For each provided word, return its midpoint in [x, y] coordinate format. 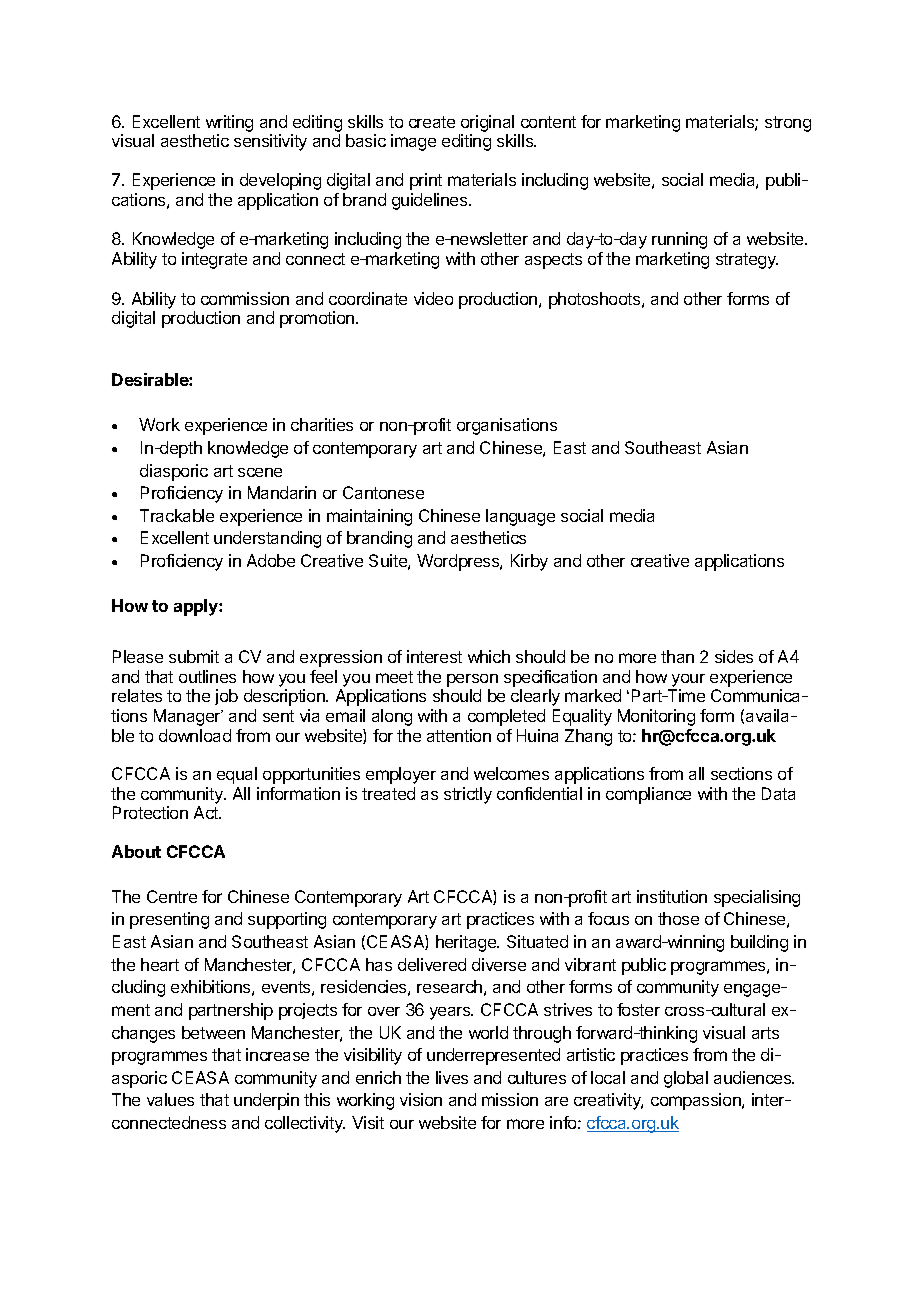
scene [260, 472]
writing [229, 123]
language [520, 517]
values [170, 1099]
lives [452, 1077]
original [487, 123]
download [195, 735]
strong [788, 124]
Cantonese [383, 492]
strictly [468, 795]
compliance [648, 795]
